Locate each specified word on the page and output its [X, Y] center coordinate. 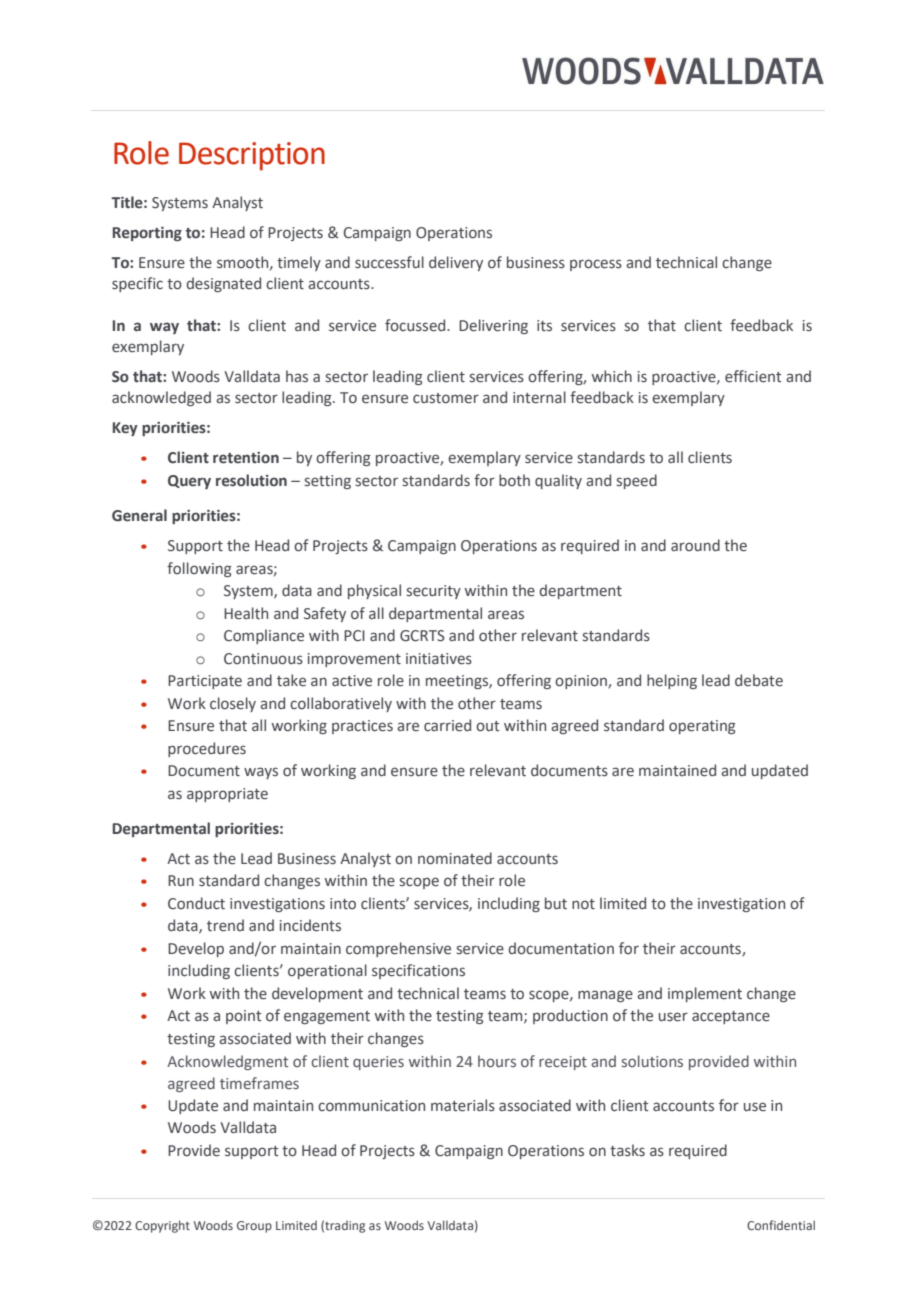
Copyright [162, 1226]
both [514, 480]
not [583, 904]
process [596, 265]
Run [181, 880]
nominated [455, 858]
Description [252, 156]
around [695, 545]
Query [189, 482]
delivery [456, 263]
